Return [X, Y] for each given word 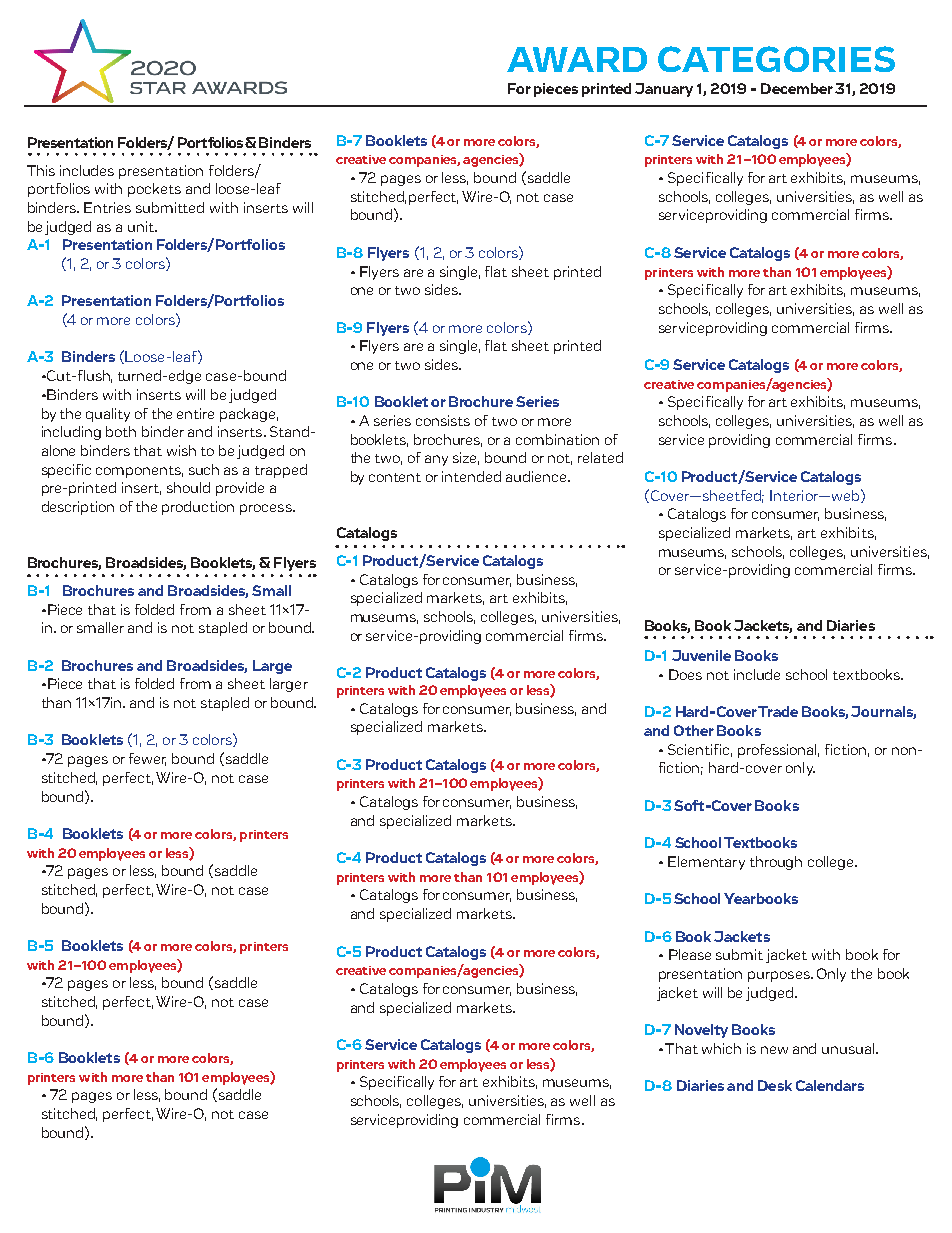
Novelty [701, 1031]
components [139, 472]
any [436, 460]
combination [557, 439]
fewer [147, 759]
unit [142, 226]
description [78, 508]
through [776, 863]
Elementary [706, 863]
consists [443, 420]
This [41, 170]
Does [685, 674]
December [797, 88]
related [600, 457]
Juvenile [701, 655]
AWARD [577, 59]
